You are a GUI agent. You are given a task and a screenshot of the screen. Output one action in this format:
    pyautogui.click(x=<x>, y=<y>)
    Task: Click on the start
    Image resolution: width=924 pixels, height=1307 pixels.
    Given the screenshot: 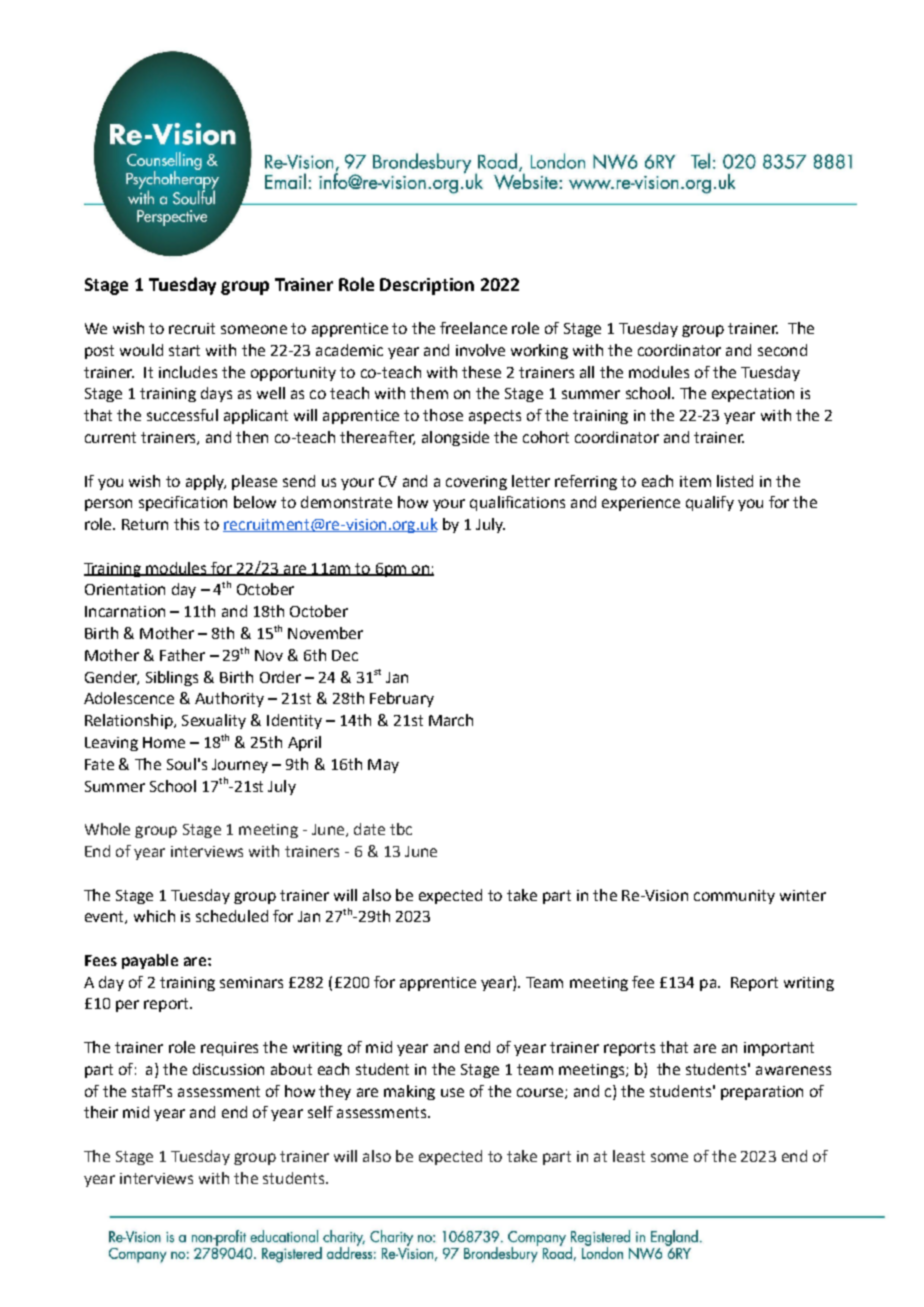 What is the action you would take?
    pyautogui.click(x=184, y=350)
